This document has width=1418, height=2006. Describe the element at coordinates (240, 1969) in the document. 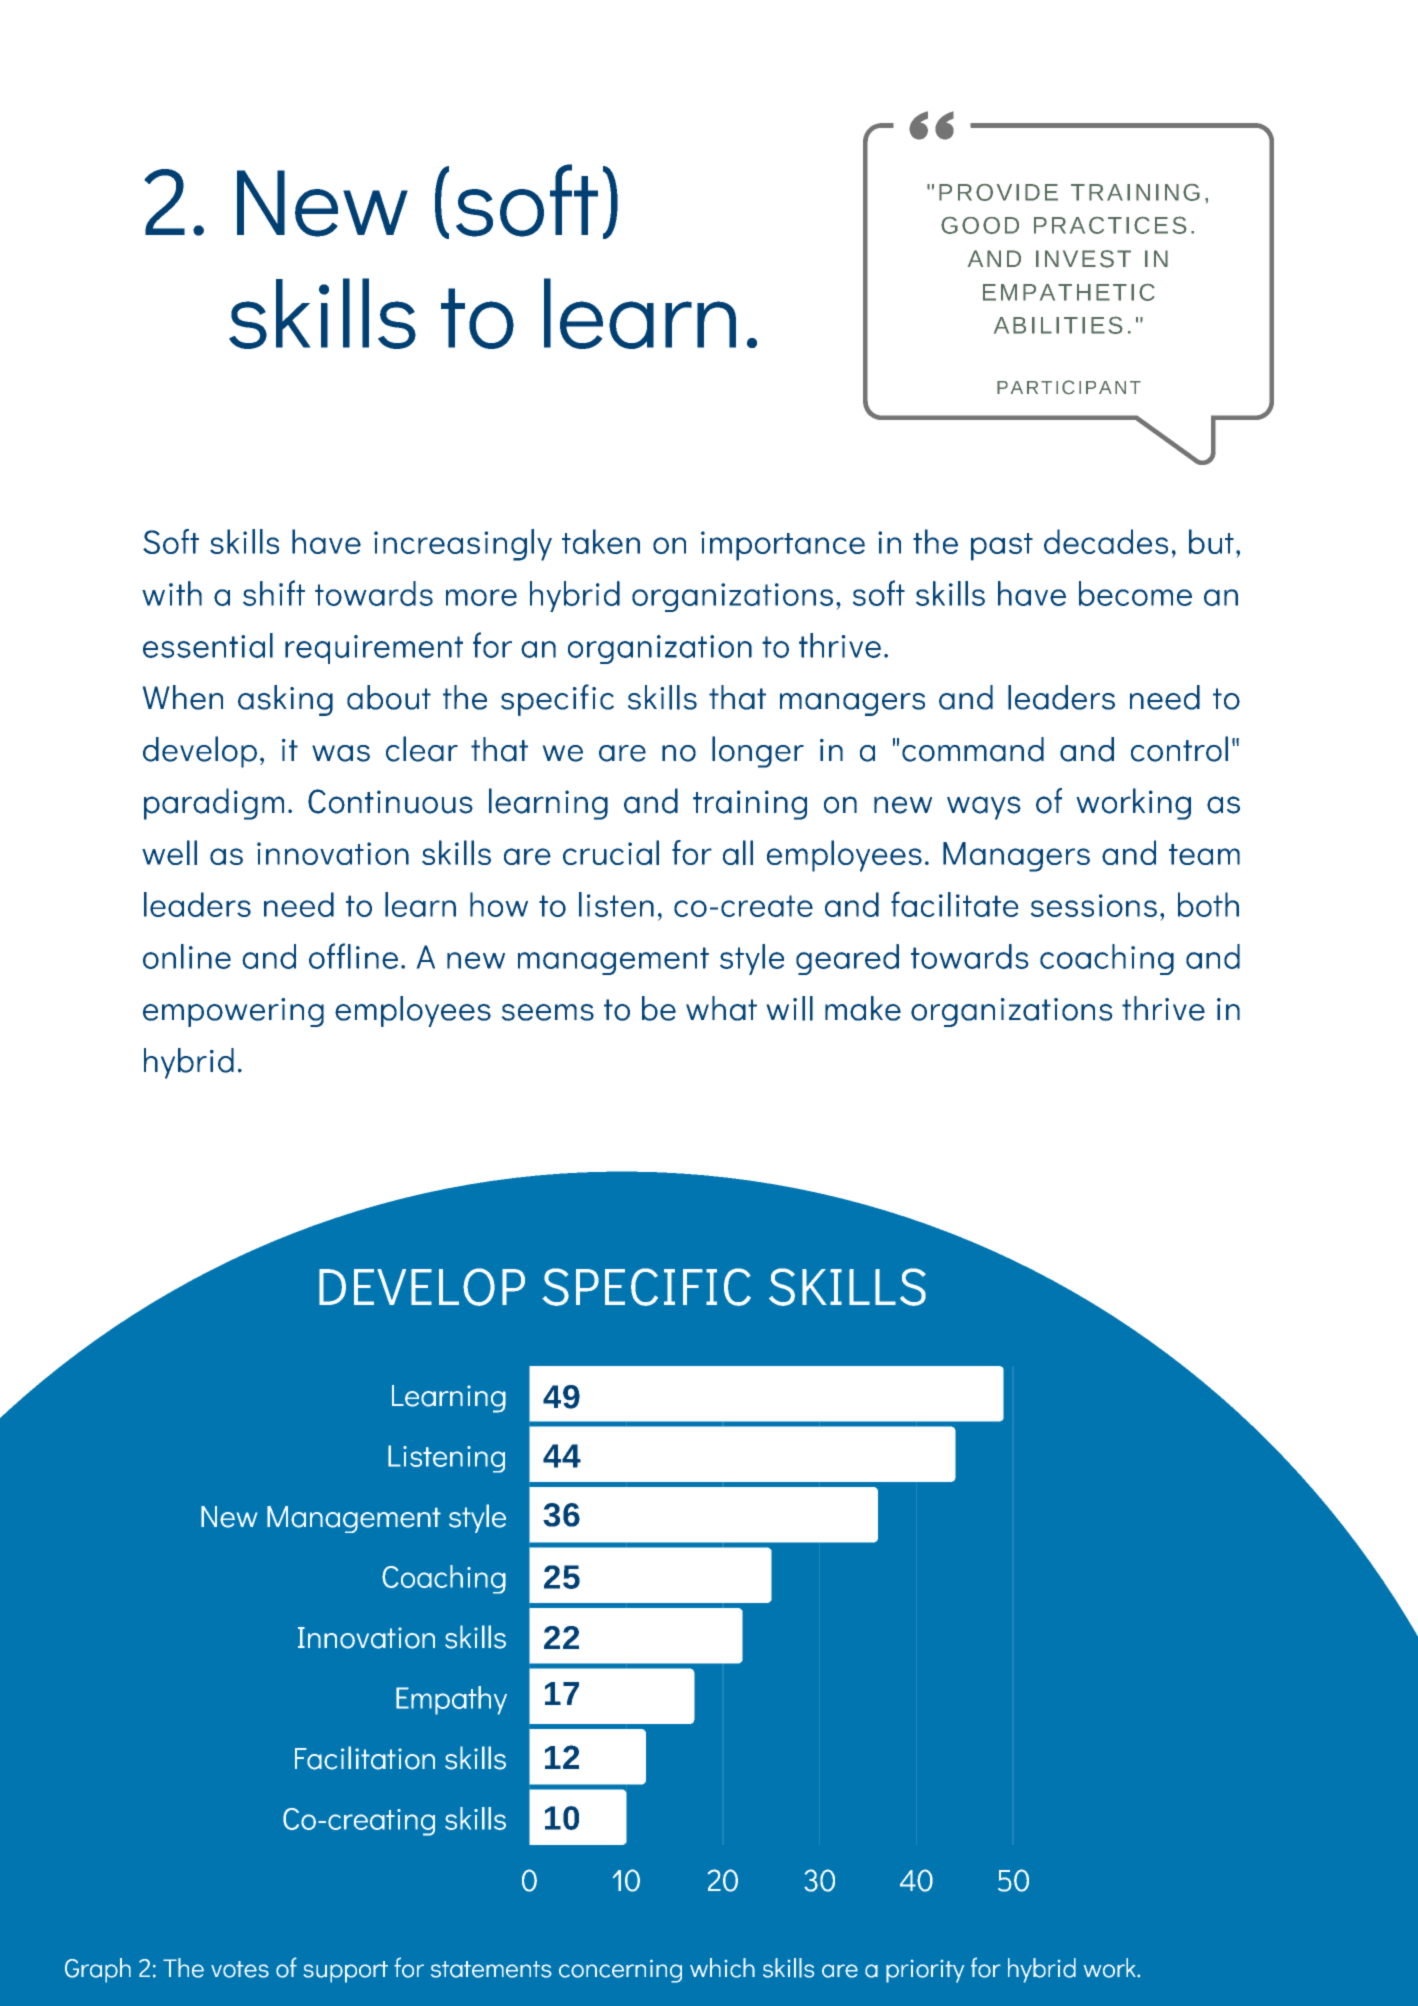

I see `votes` at that location.
